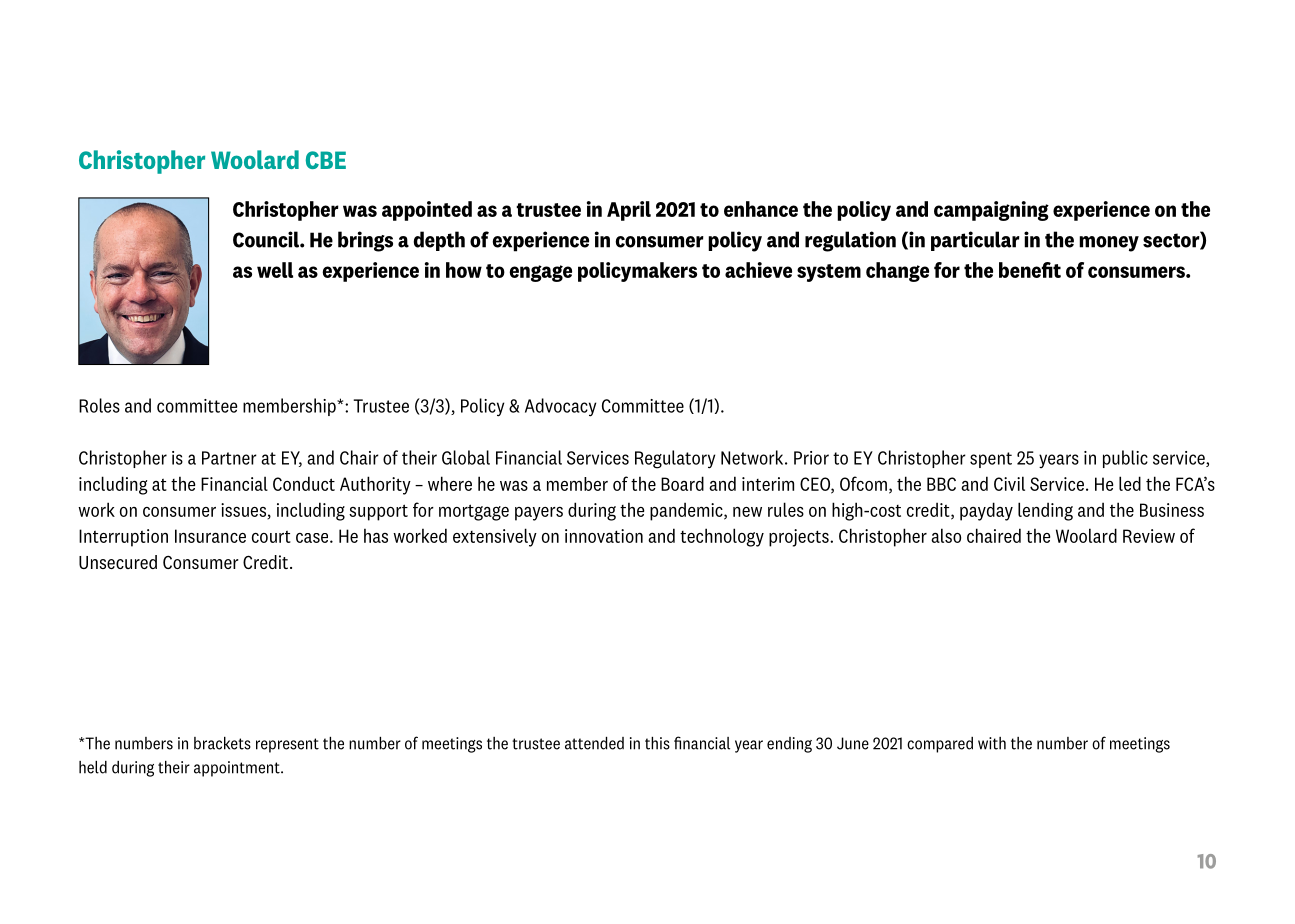 This image has height=924, width=1295. Describe the element at coordinates (946, 535) in the image. I see `also` at that location.
